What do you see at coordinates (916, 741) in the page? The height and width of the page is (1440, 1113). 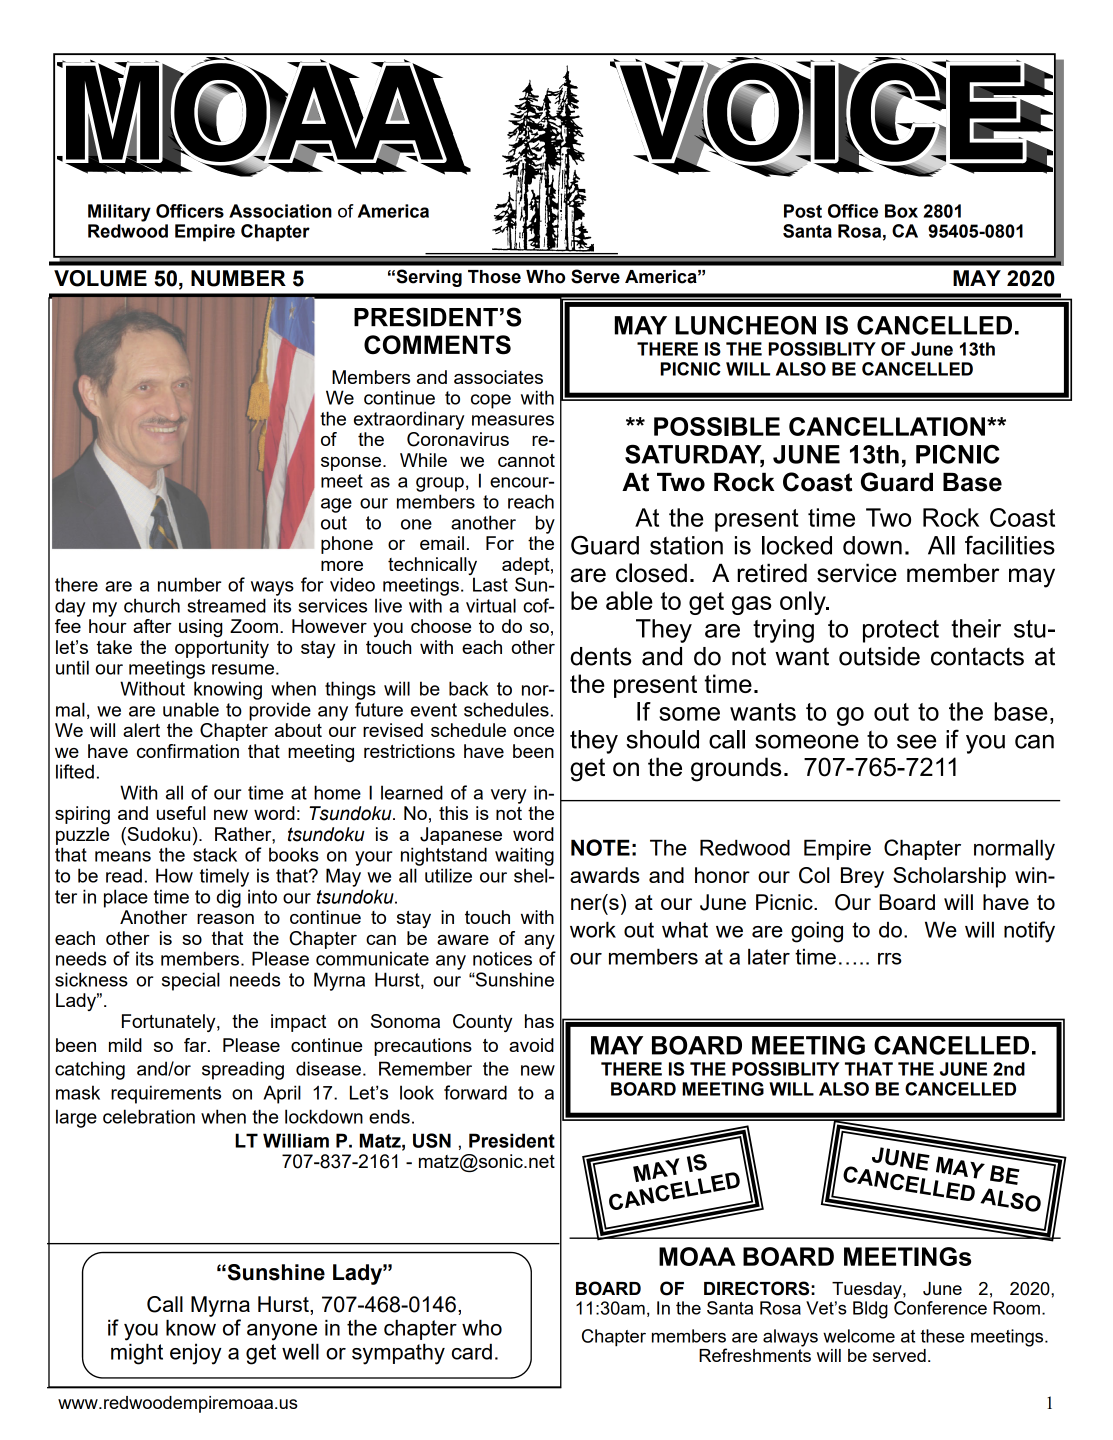 I see `see` at bounding box center [916, 741].
